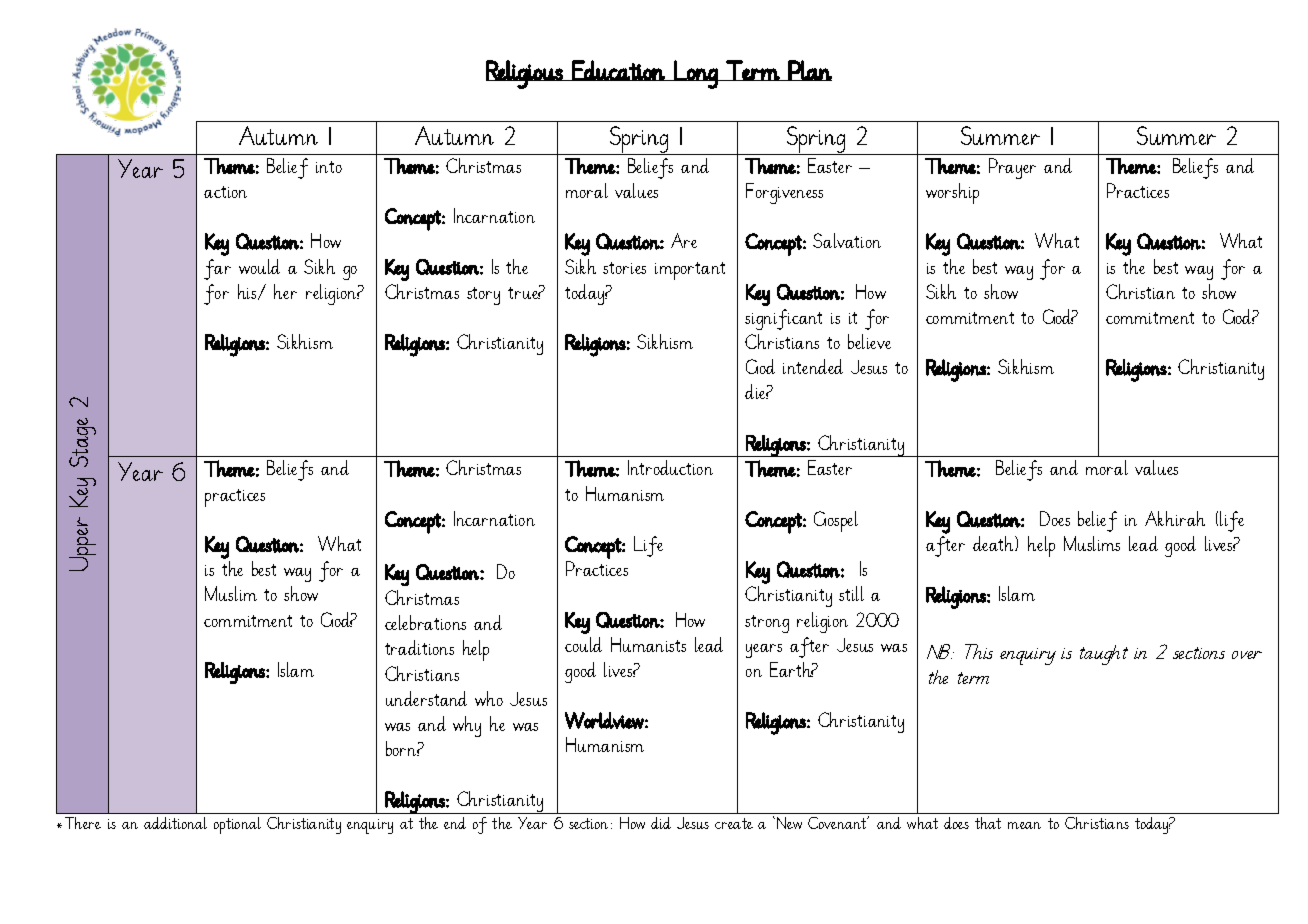  I want to click on optional, so click(237, 825).
